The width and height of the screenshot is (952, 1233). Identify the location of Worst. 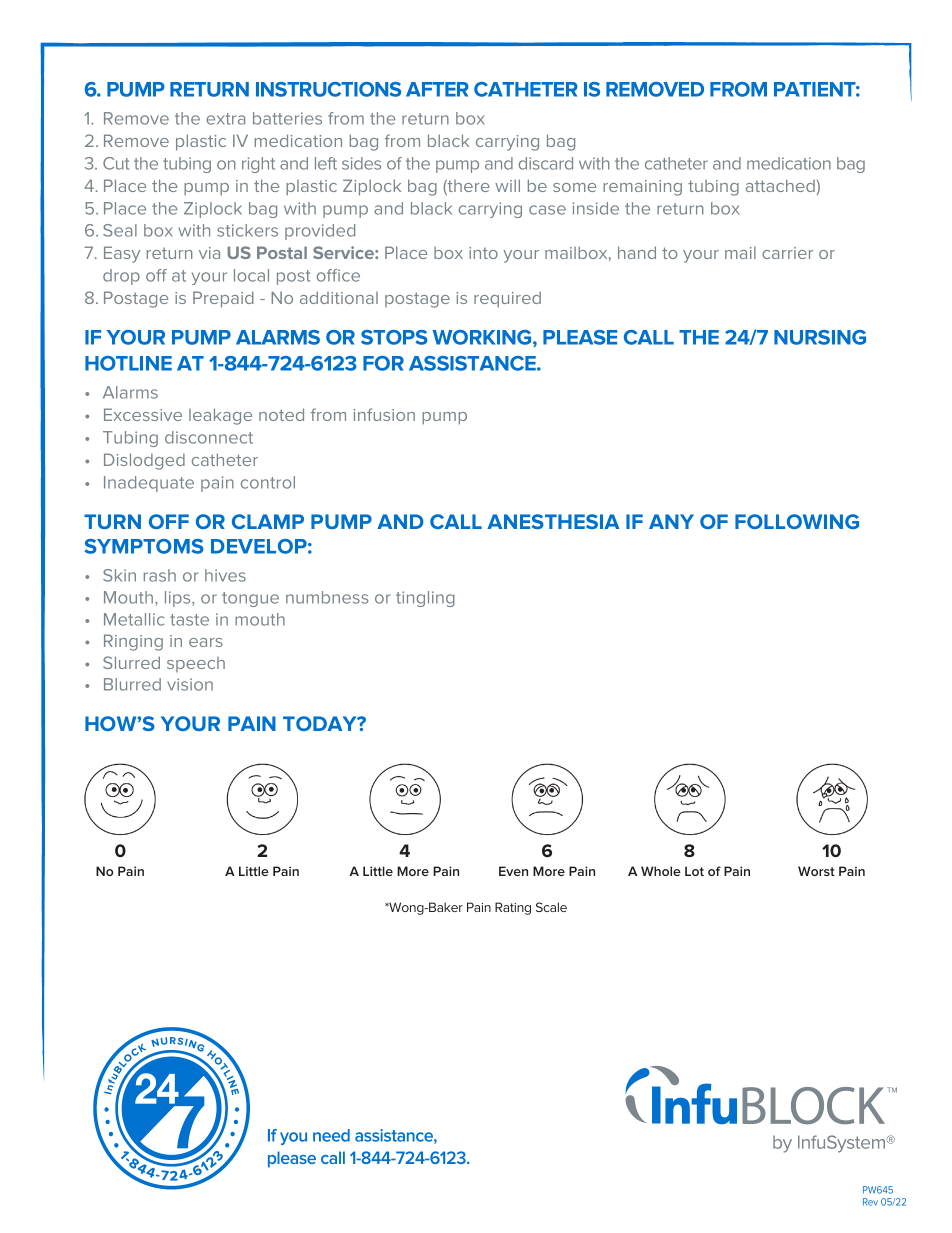
(816, 871).
